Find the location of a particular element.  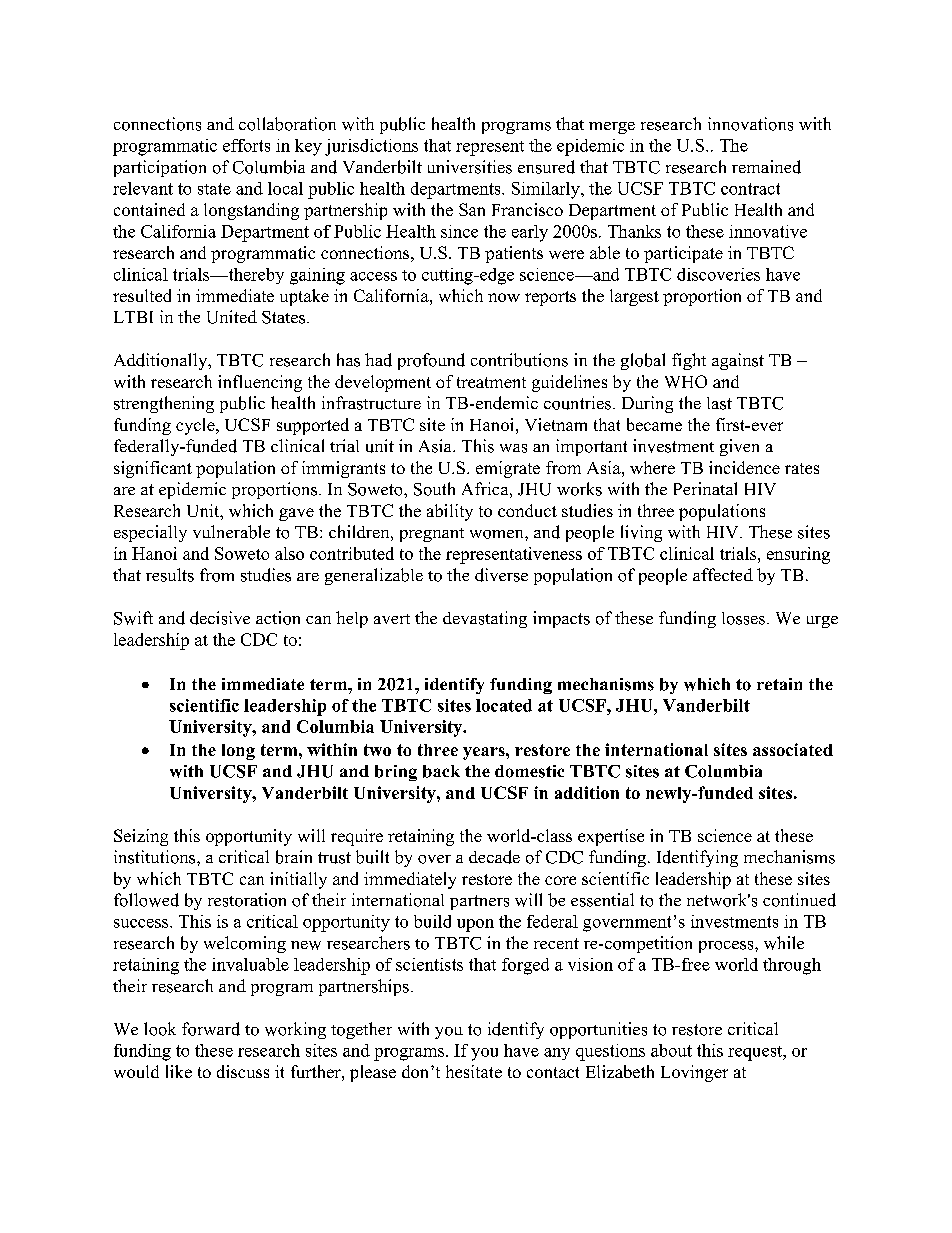

decisive is located at coordinates (220, 618).
